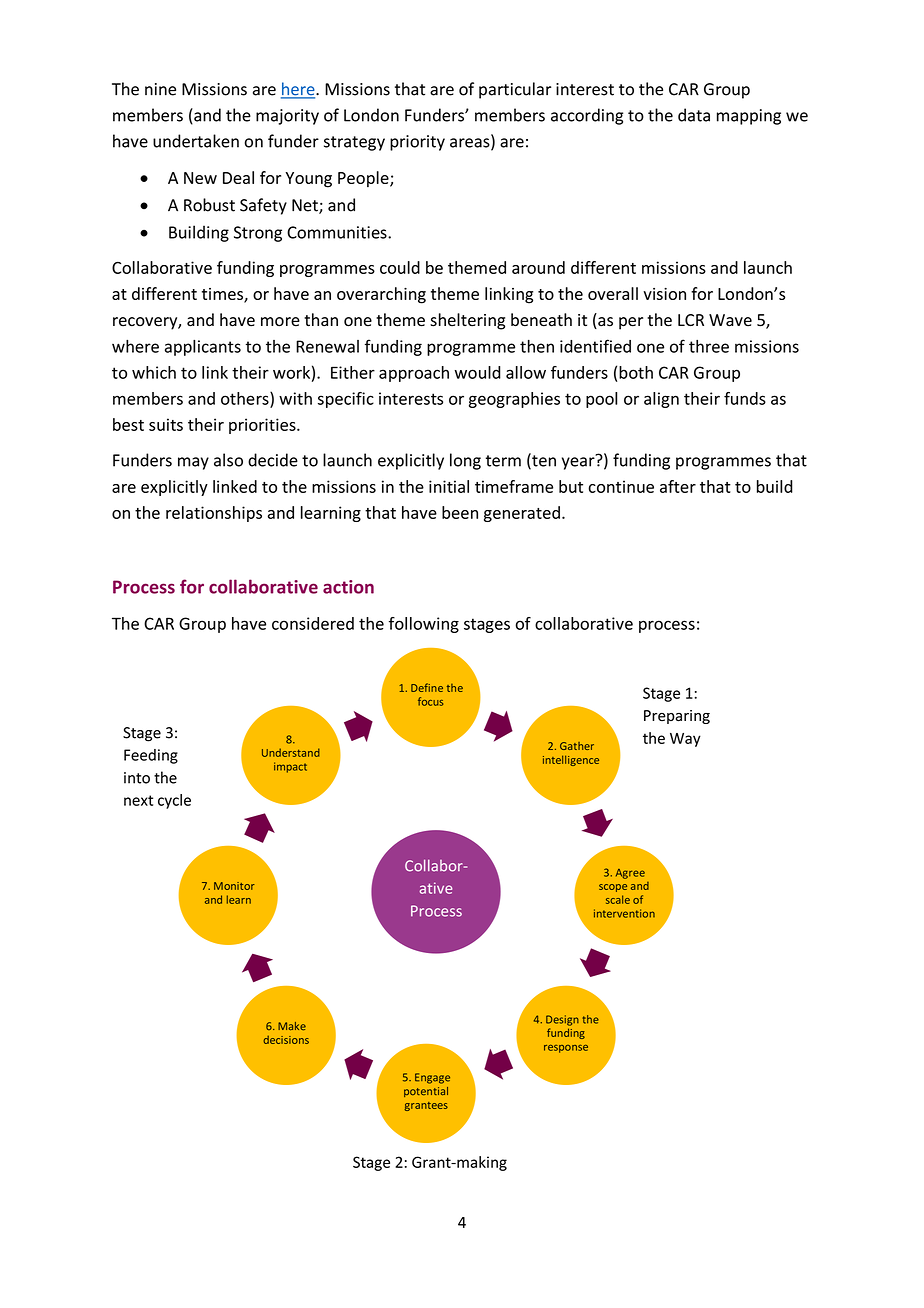 The width and height of the screenshot is (924, 1308). What do you see at coordinates (417, 143) in the screenshot?
I see `priority` at bounding box center [417, 143].
